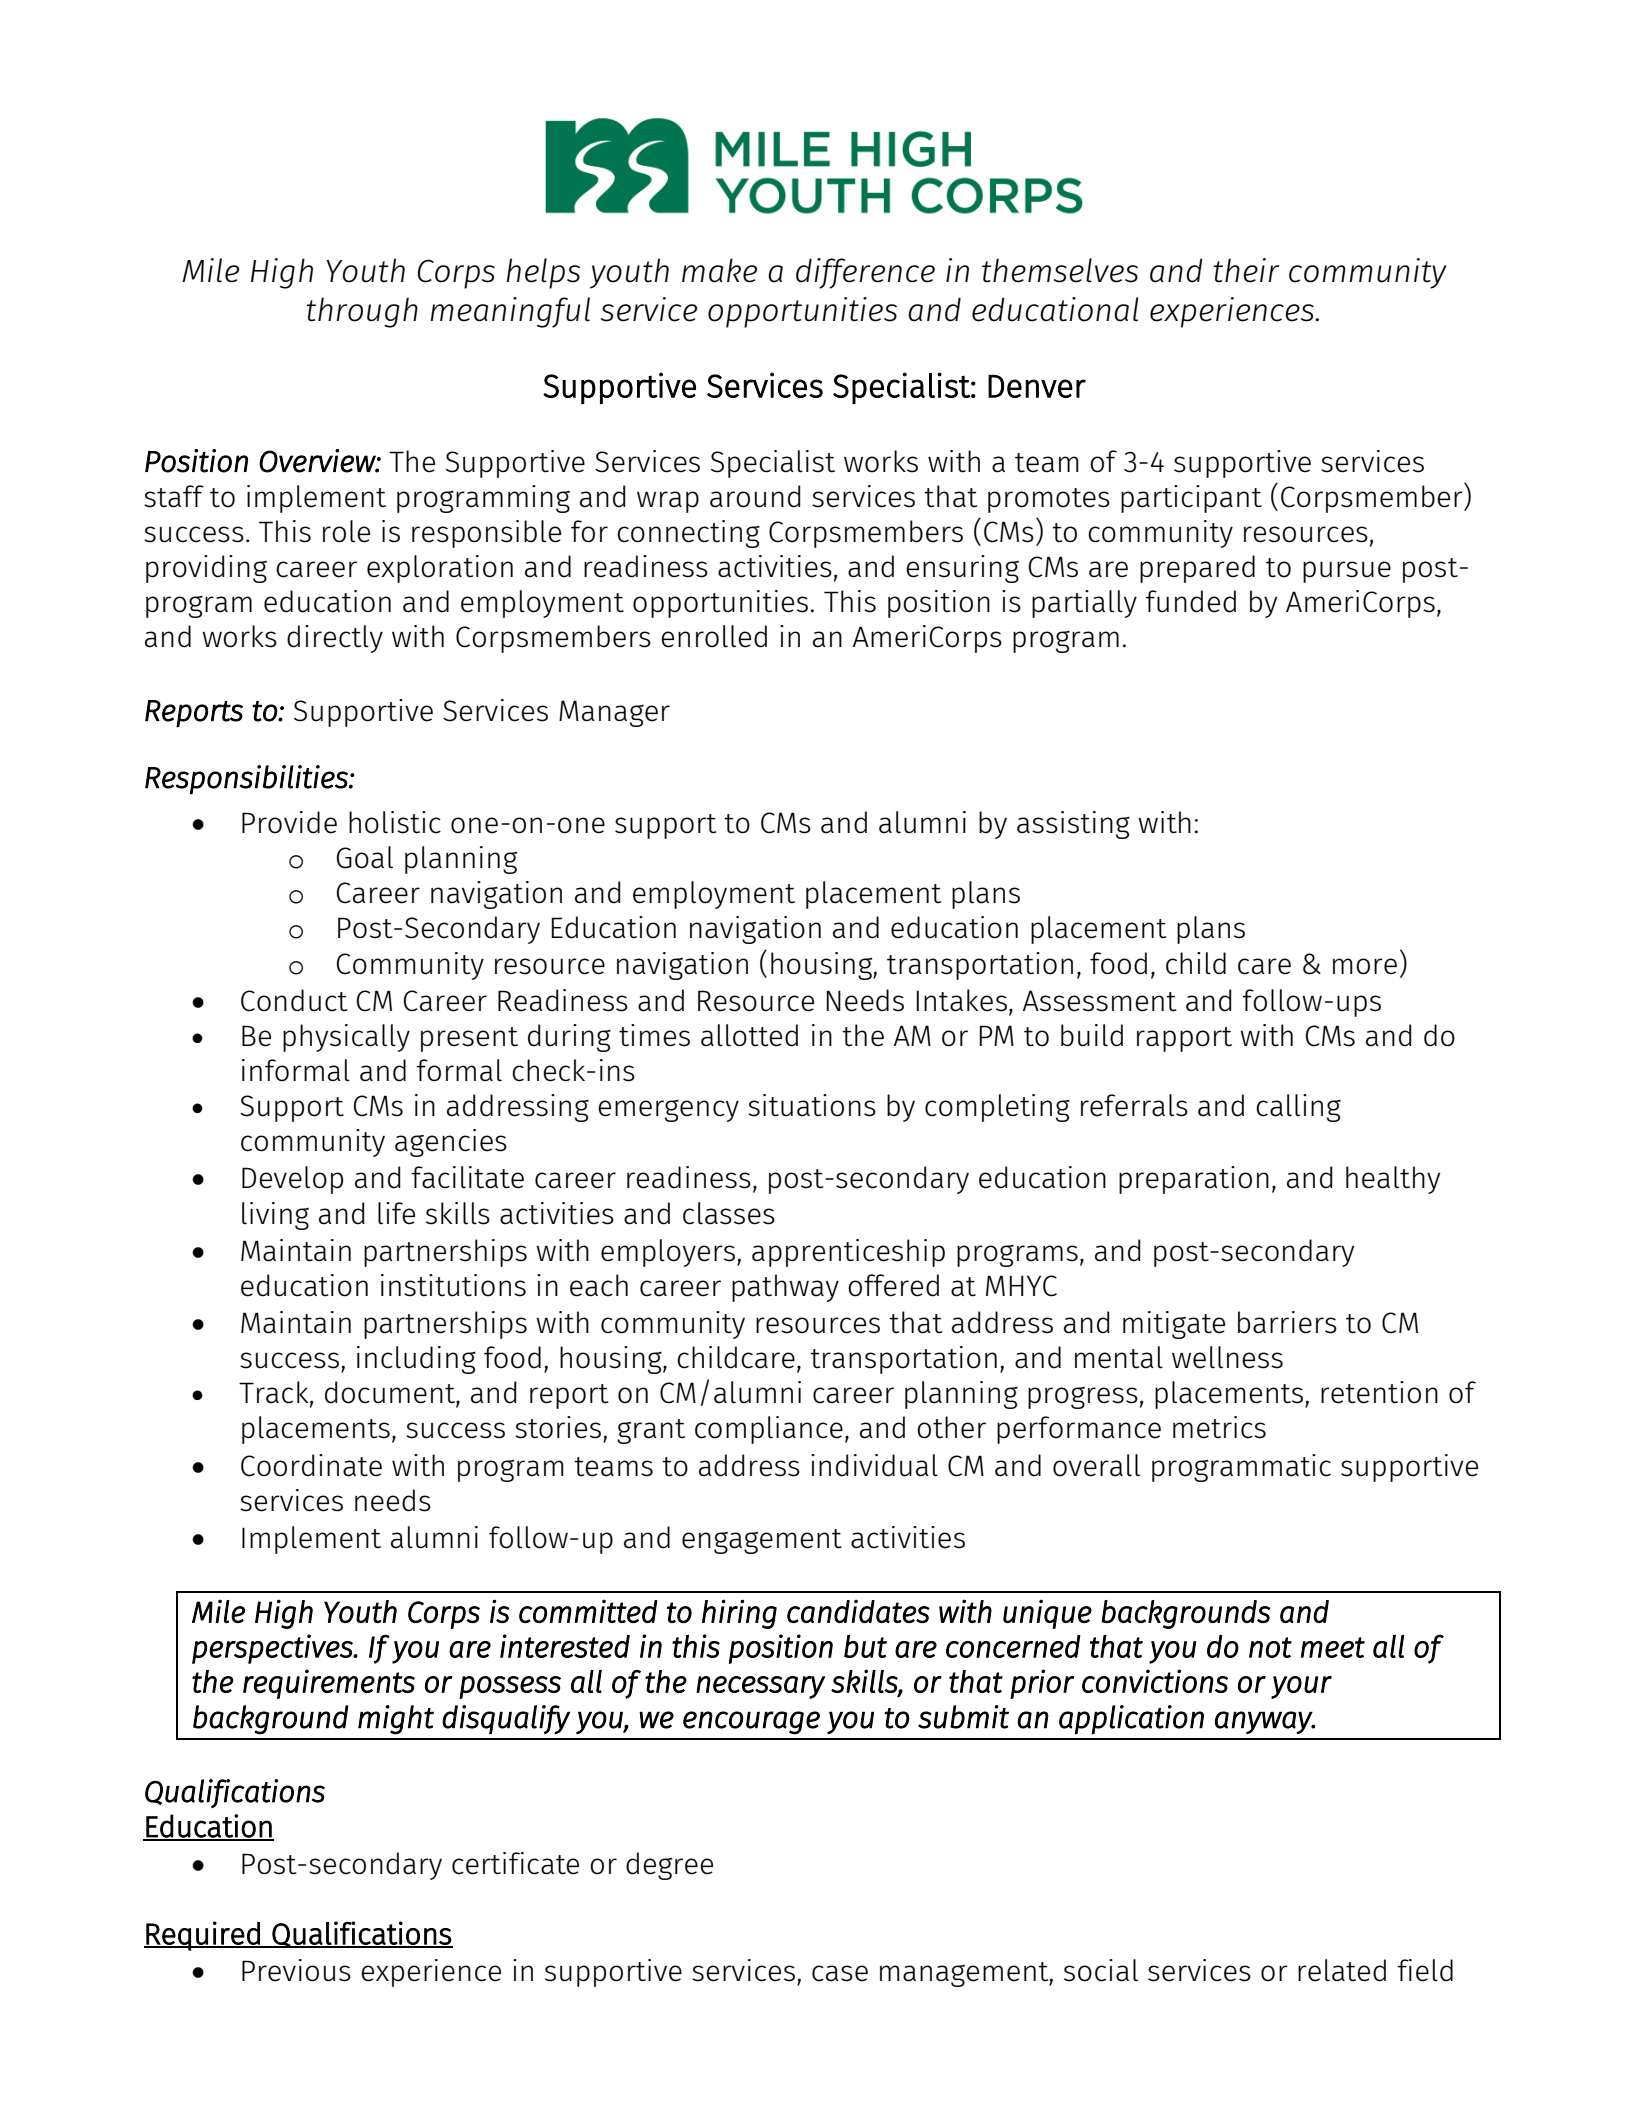 The width and height of the page is (1628, 2107). What do you see at coordinates (1246, 270) in the page?
I see `their` at bounding box center [1246, 270].
